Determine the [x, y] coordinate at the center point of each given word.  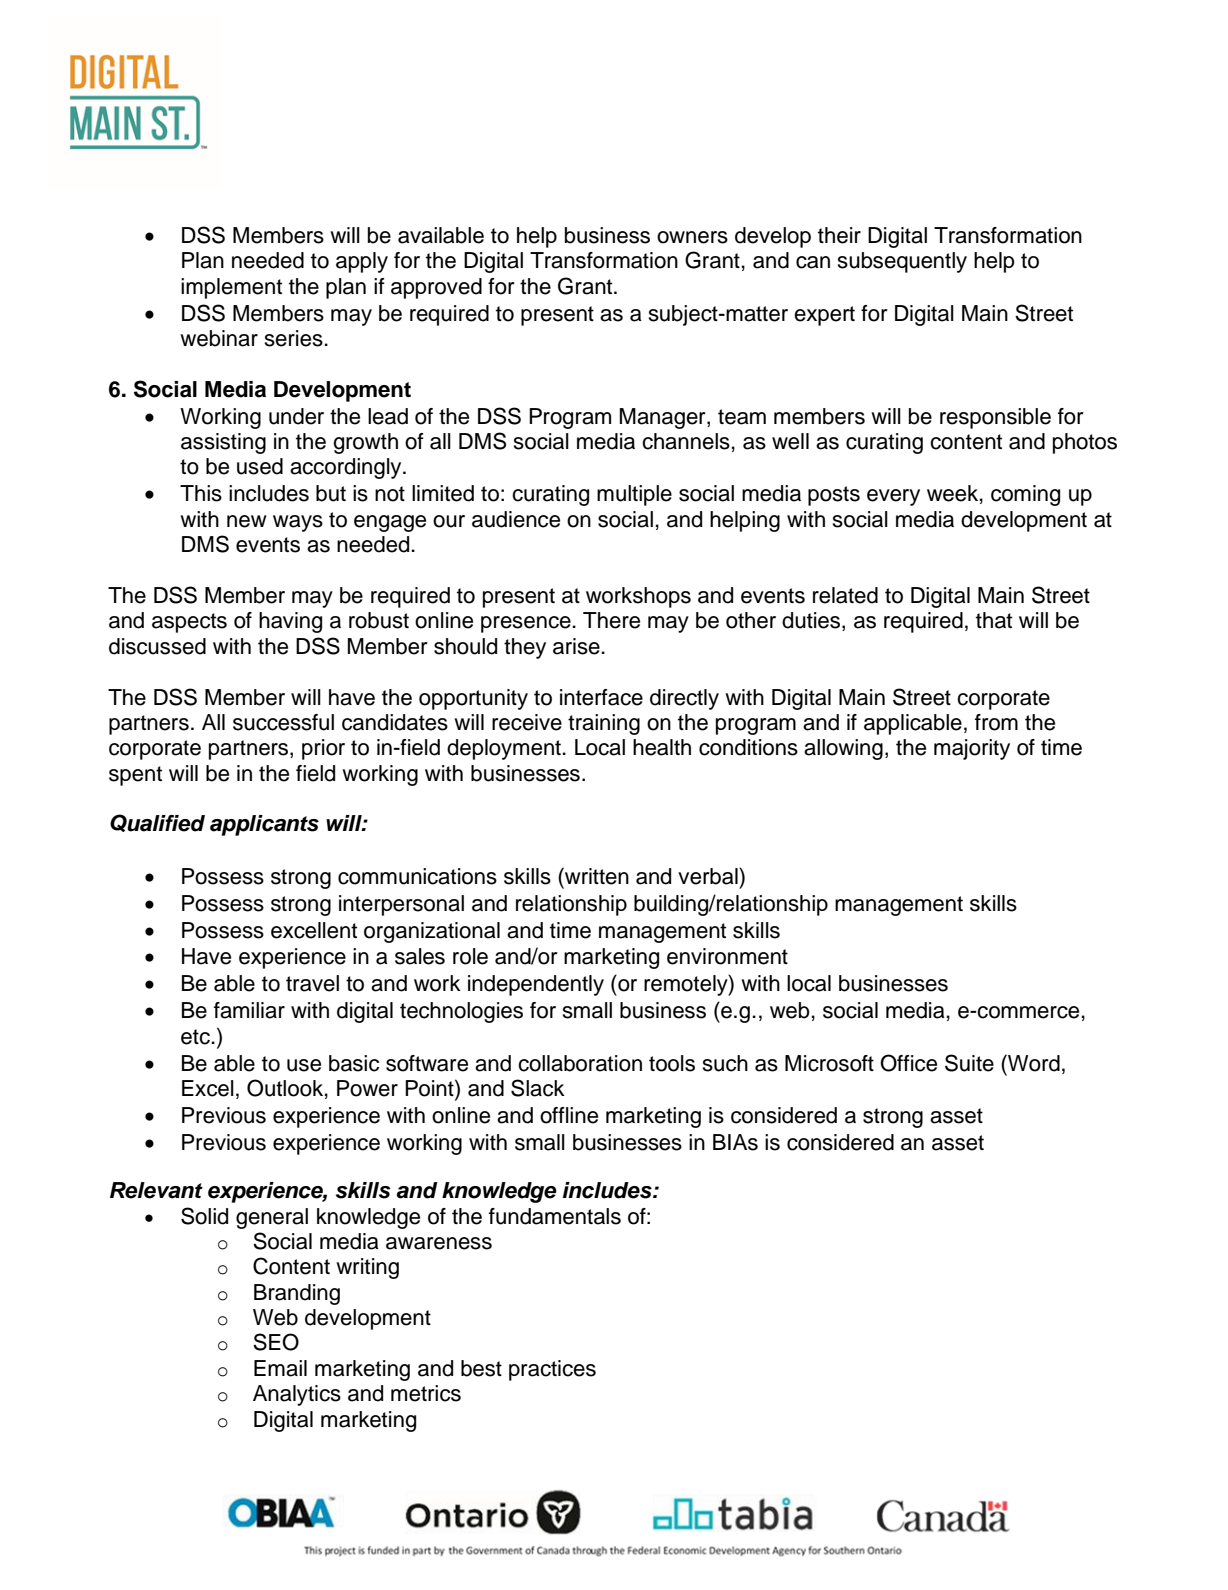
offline [569, 1115]
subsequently [902, 262]
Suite [969, 1063]
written [596, 876]
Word [1033, 1063]
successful [283, 722]
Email [280, 1368]
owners [692, 237]
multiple [634, 495]
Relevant [156, 1190]
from [996, 722]
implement [231, 288]
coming [1025, 495]
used [260, 466]
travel [312, 983]
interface [601, 697]
